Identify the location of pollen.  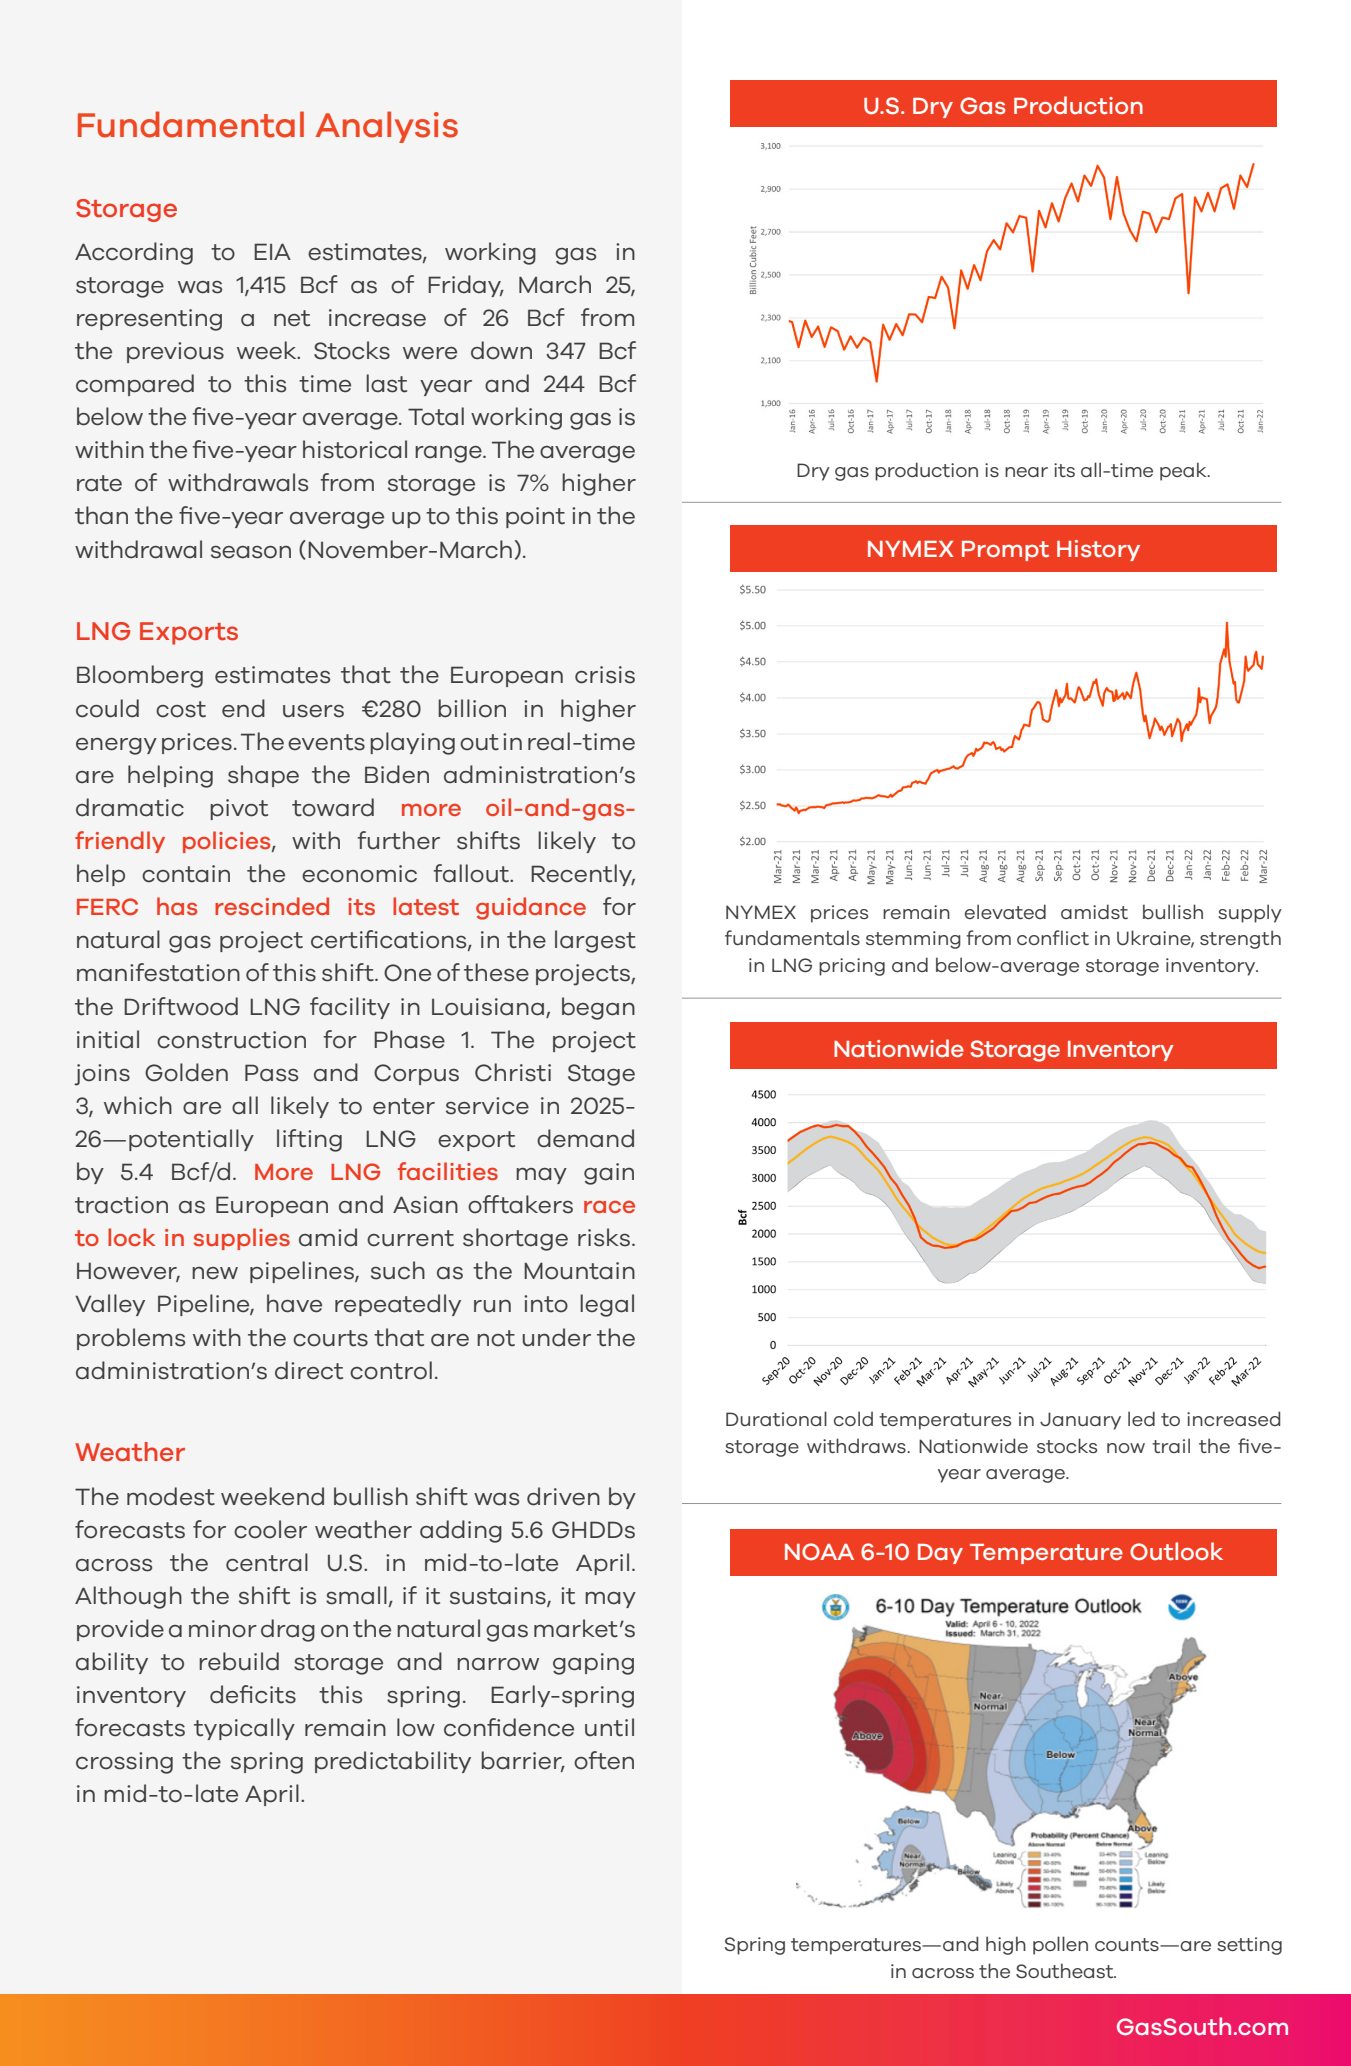
(1060, 1945).
